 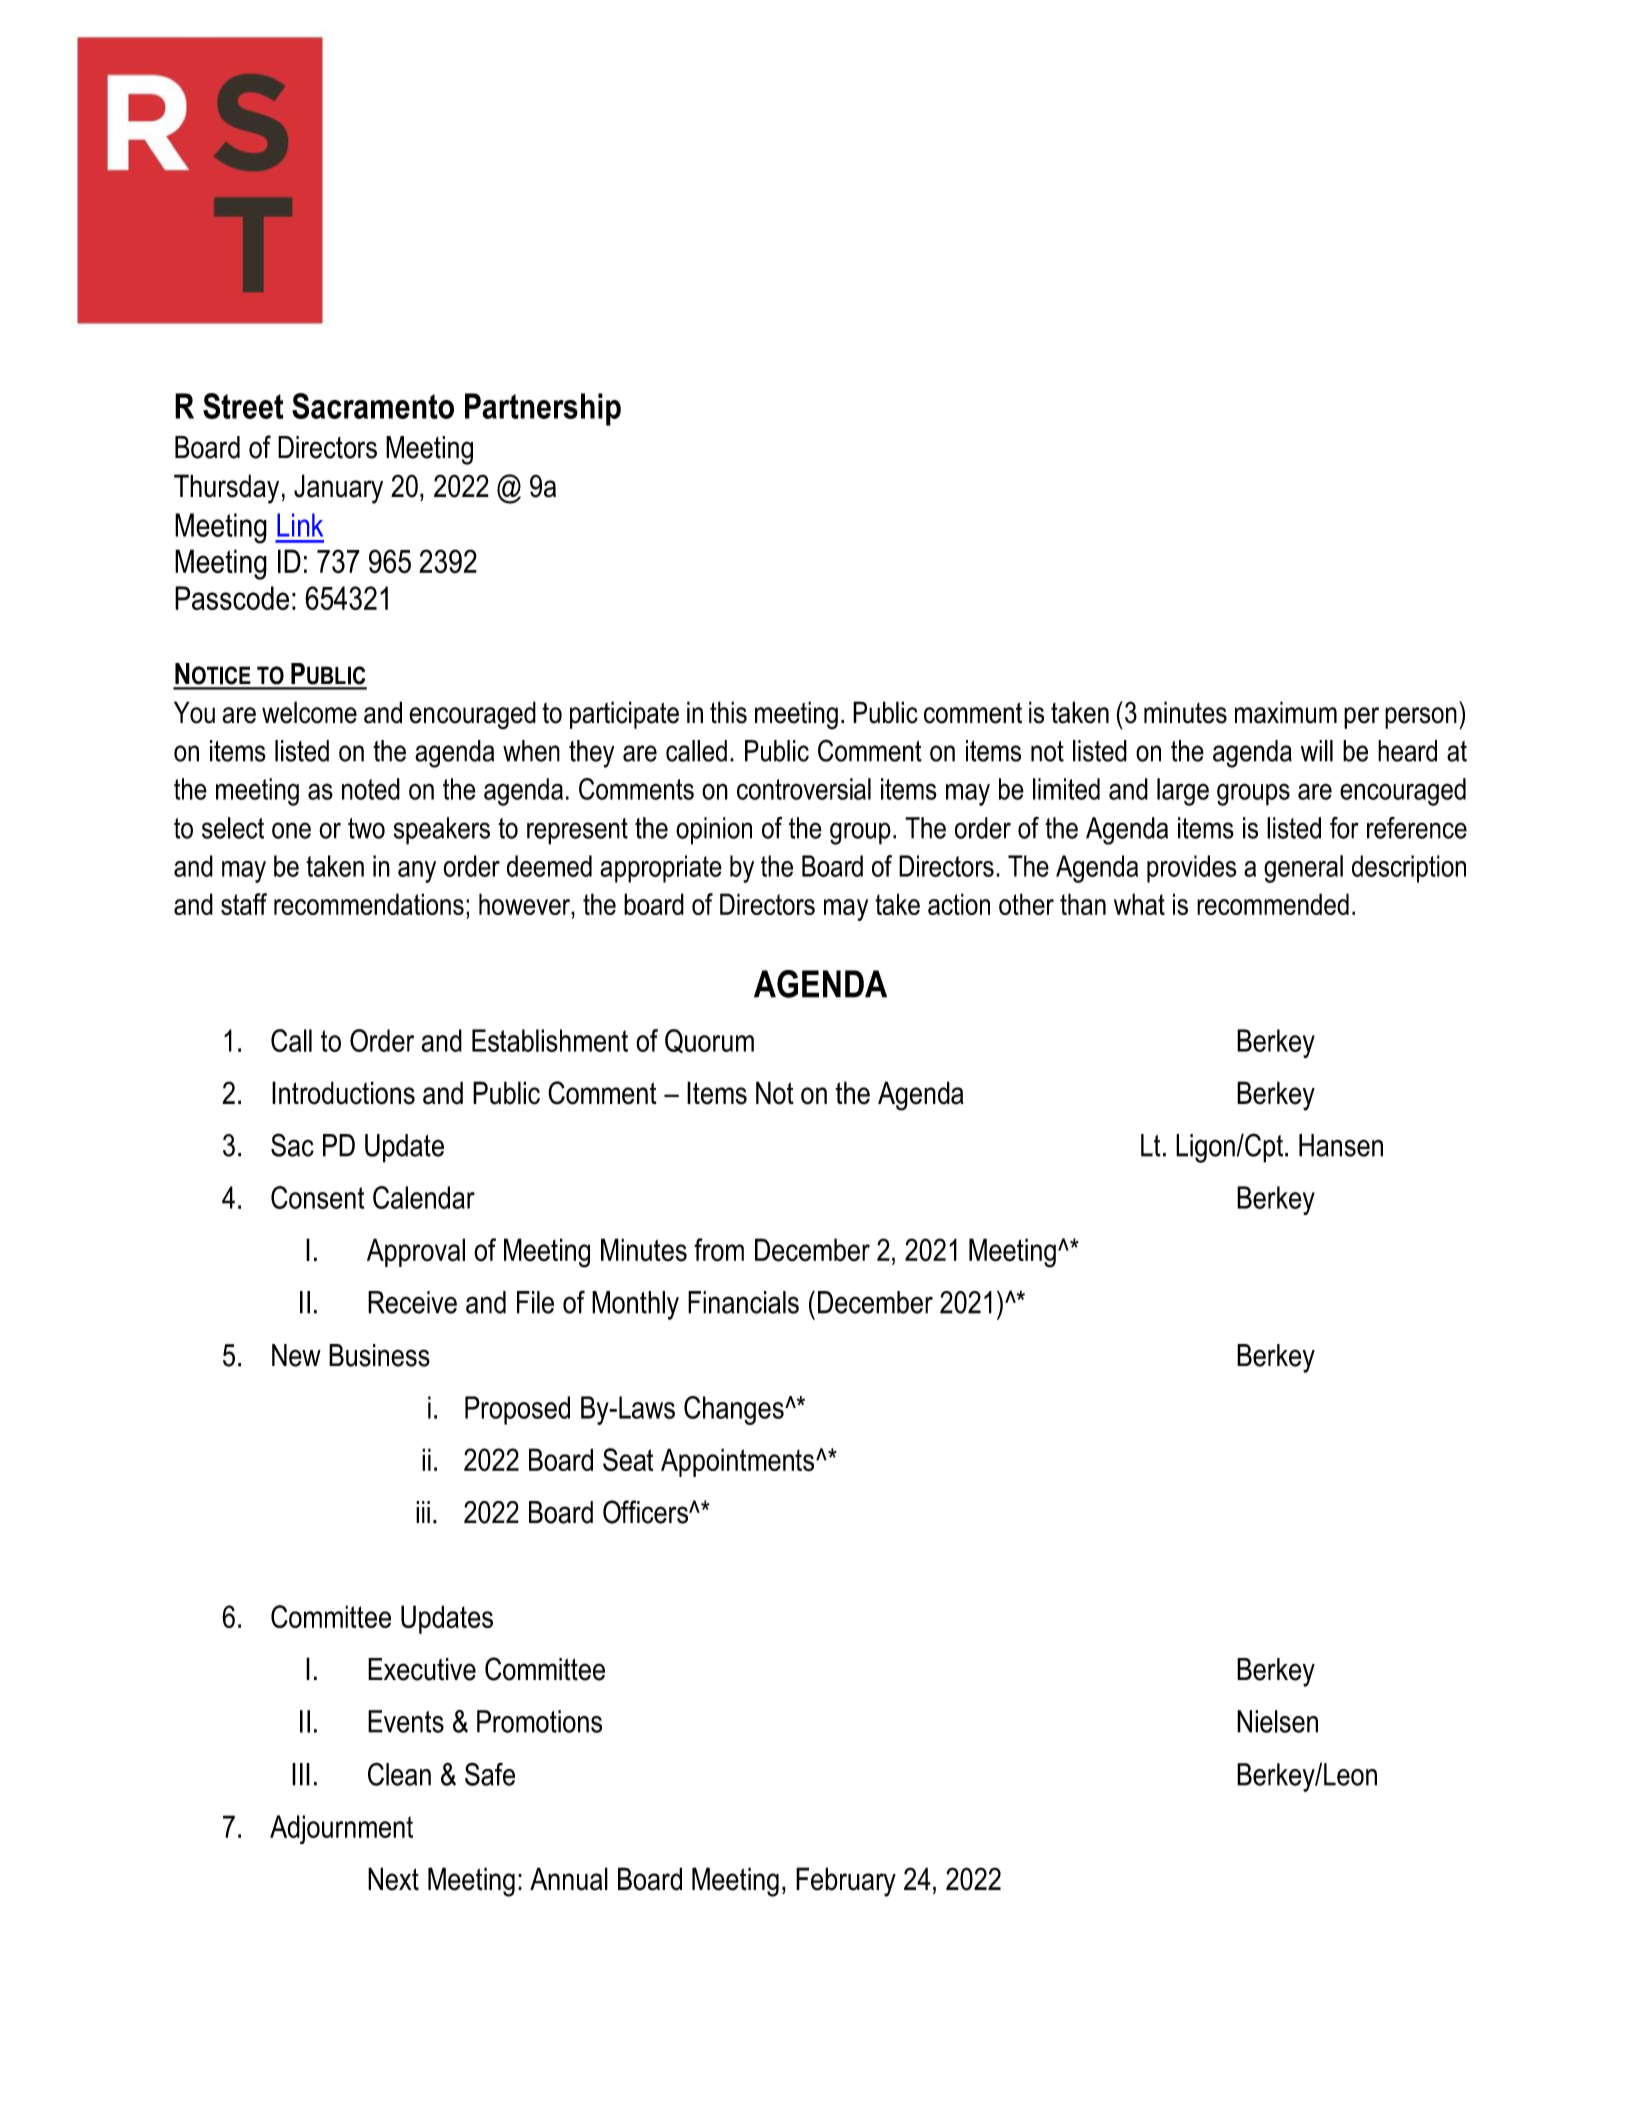 What do you see at coordinates (341, 1829) in the image?
I see `Adjournment` at bounding box center [341, 1829].
